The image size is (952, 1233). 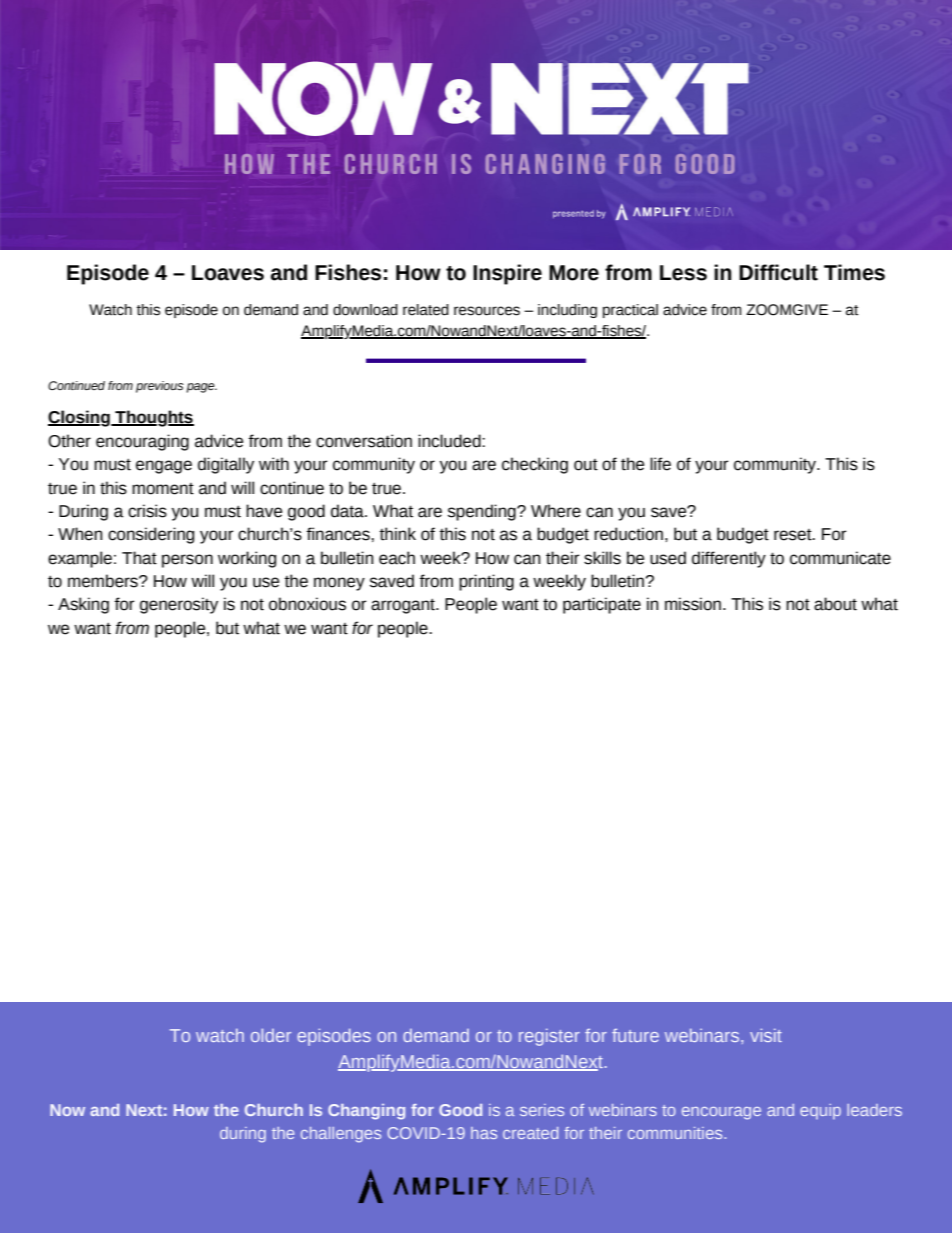 What do you see at coordinates (794, 535) in the page?
I see `reset` at bounding box center [794, 535].
